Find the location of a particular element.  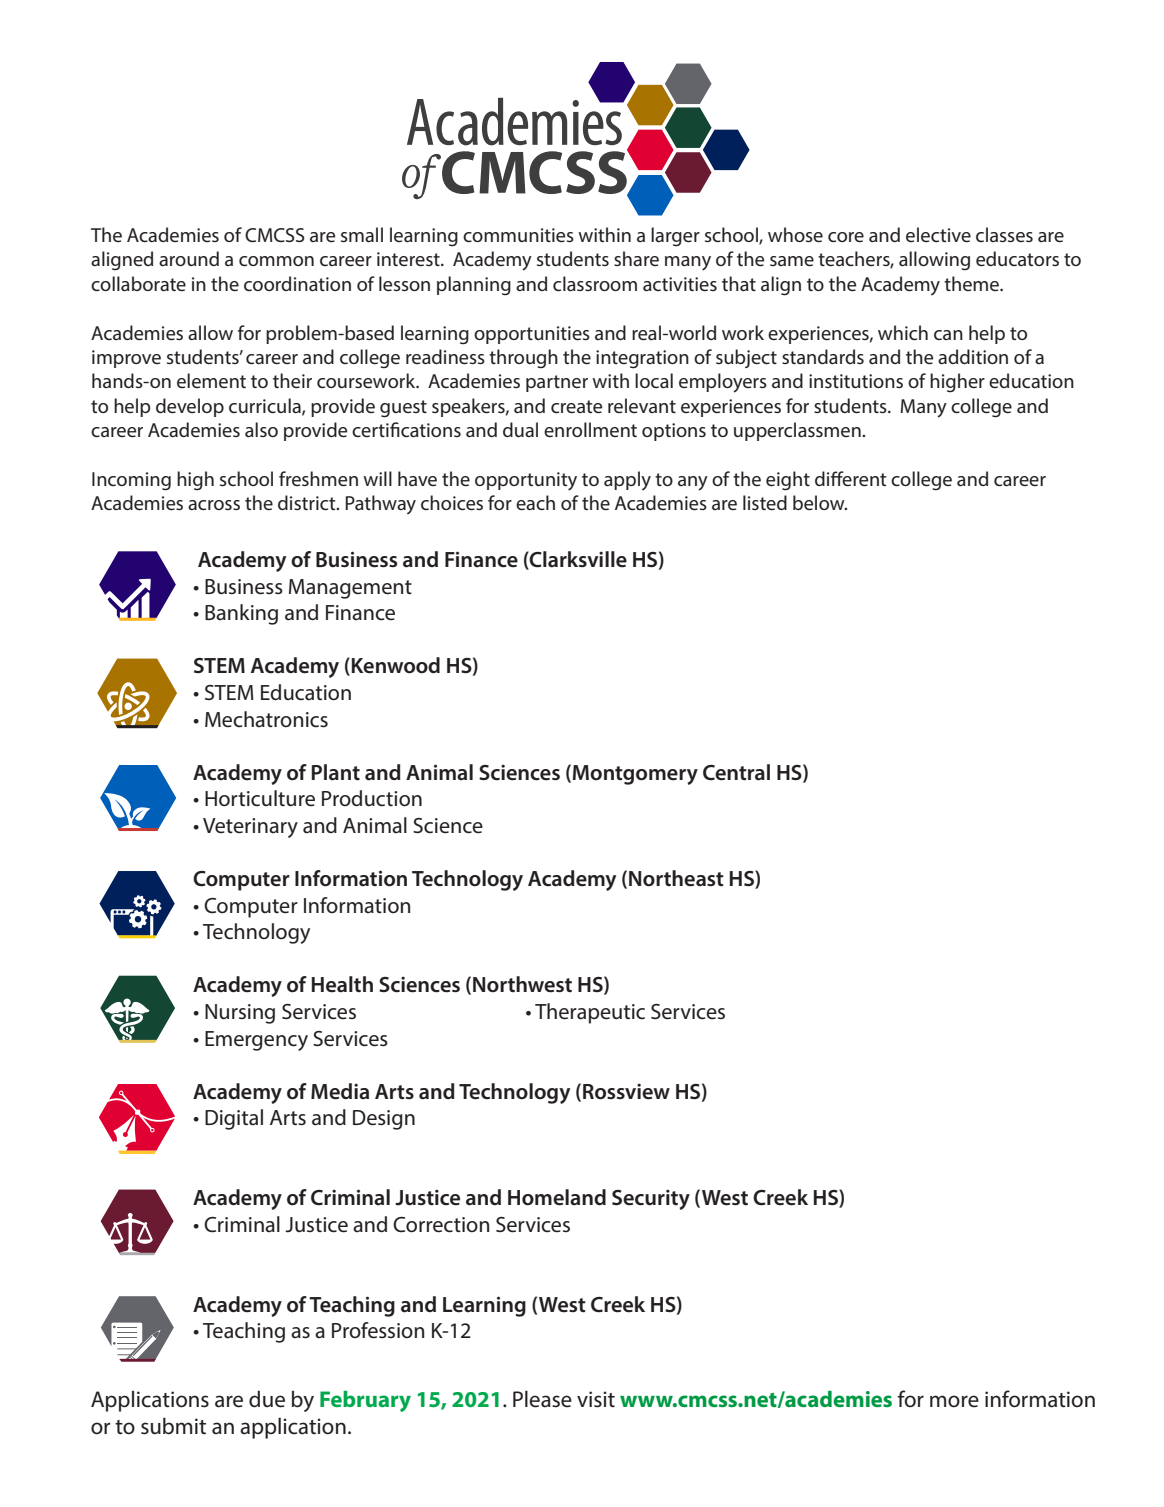

Profession is located at coordinates (378, 1330).
